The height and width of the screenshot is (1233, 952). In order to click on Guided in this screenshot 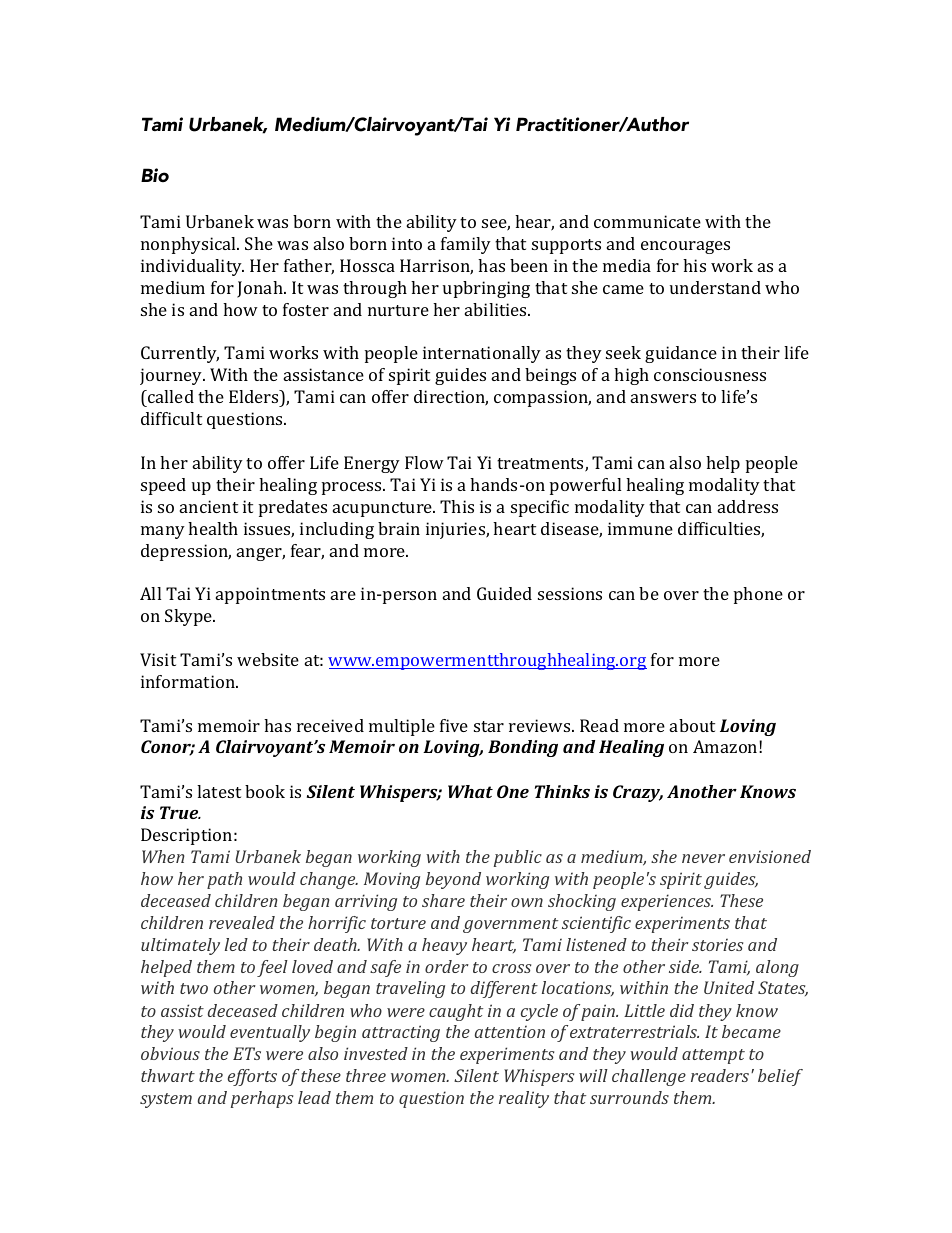, I will do `click(504, 593)`.
